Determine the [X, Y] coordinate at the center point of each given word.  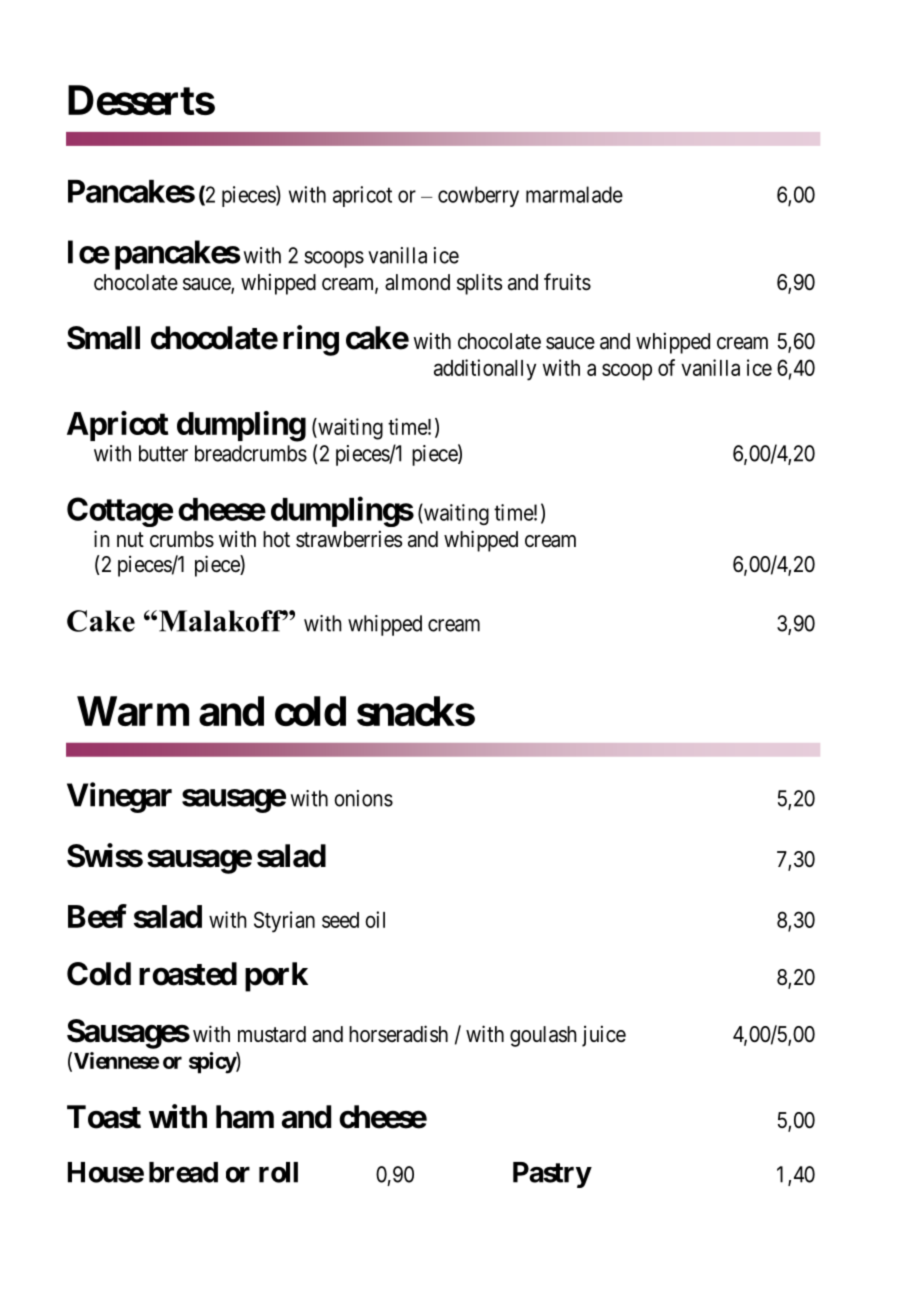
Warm [133, 711]
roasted [188, 974]
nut [130, 539]
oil [375, 919]
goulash [543, 1036]
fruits [567, 282]
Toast [104, 1117]
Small [103, 338]
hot [276, 539]
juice [604, 1036]
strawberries [349, 539]
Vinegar [119, 797]
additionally [485, 370]
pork [276, 977]
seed [340, 920]
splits [480, 284]
